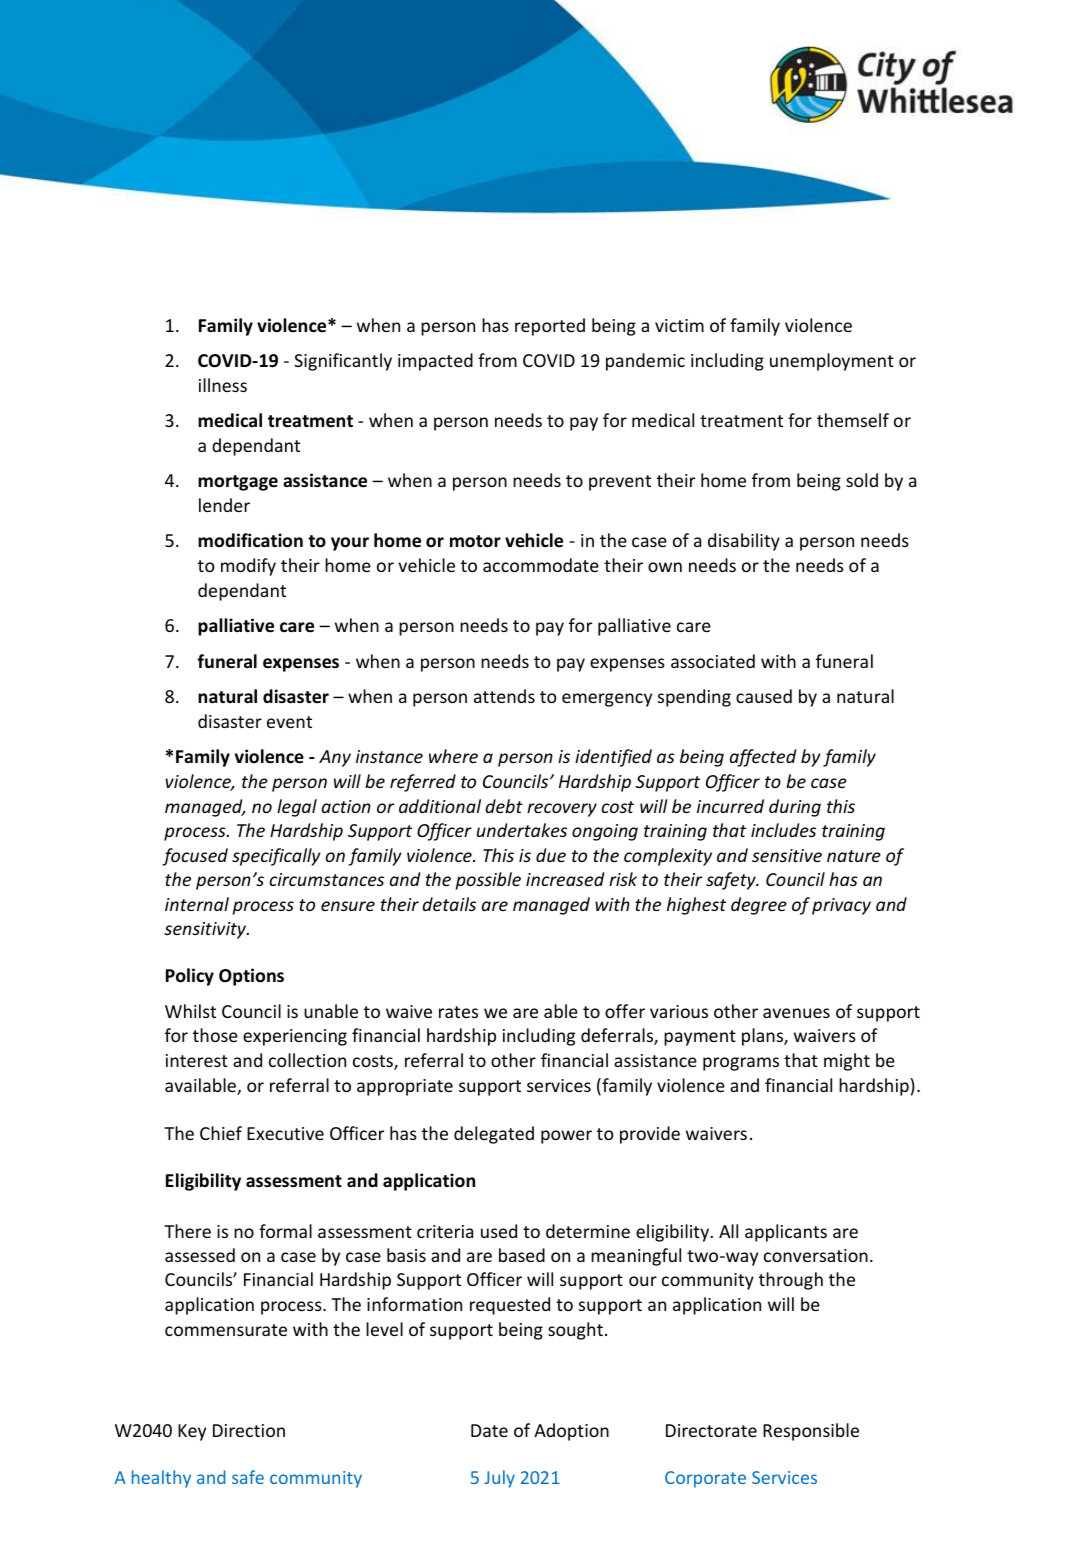 This page has width=1089, height=1541. I want to click on July, so click(500, 1479).
